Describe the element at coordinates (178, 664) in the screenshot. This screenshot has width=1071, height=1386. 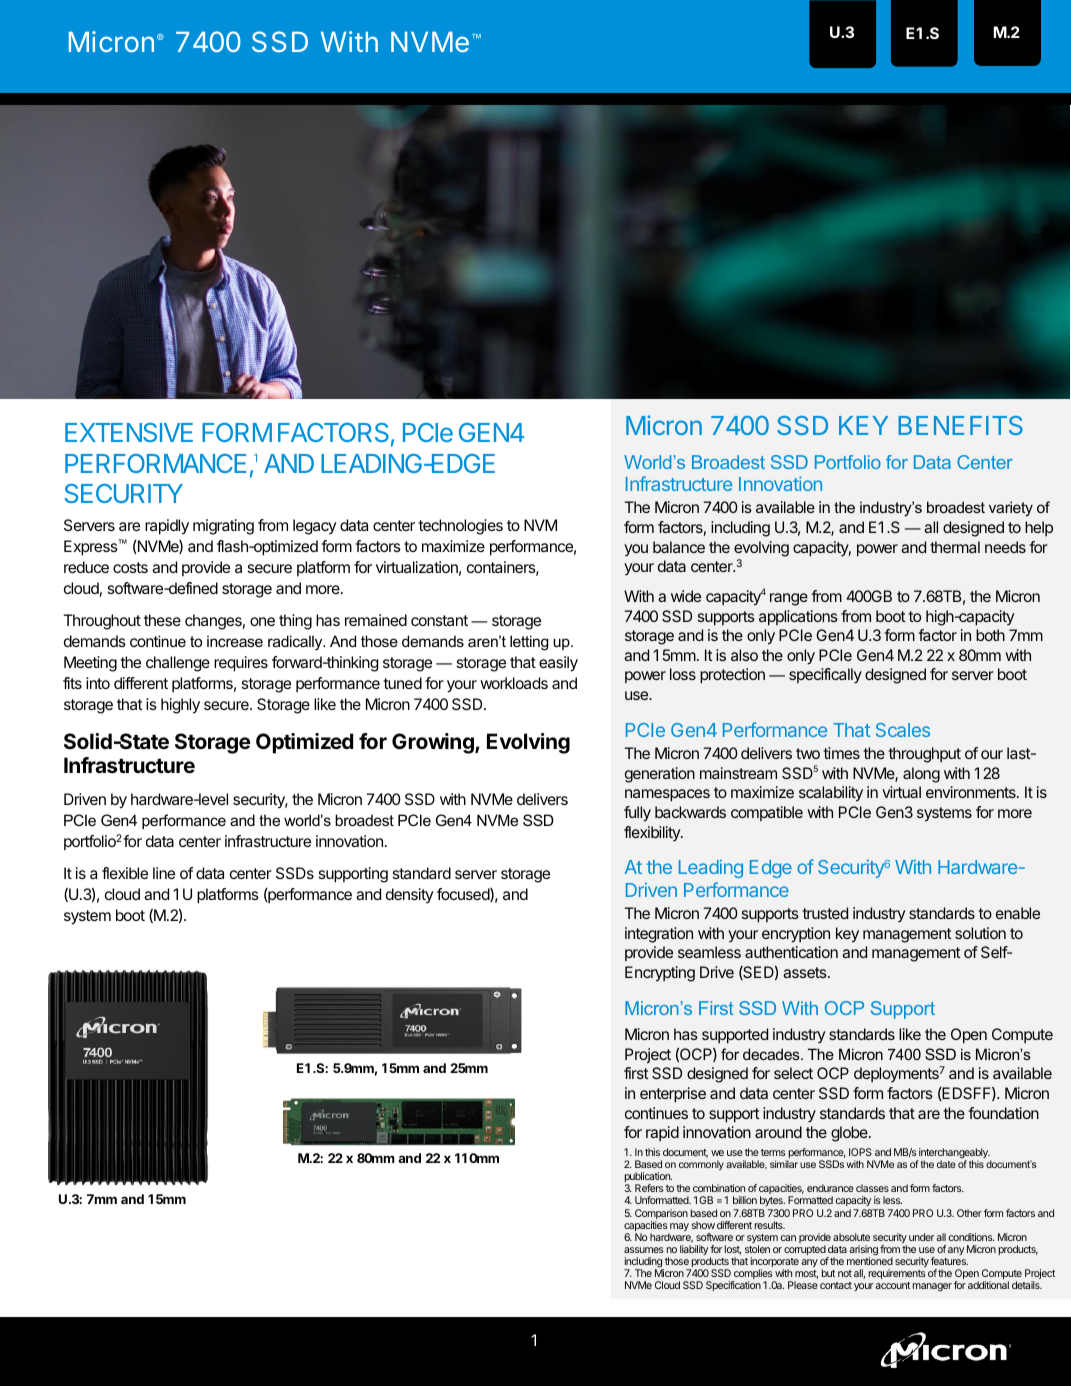
I see `challenge` at that location.
